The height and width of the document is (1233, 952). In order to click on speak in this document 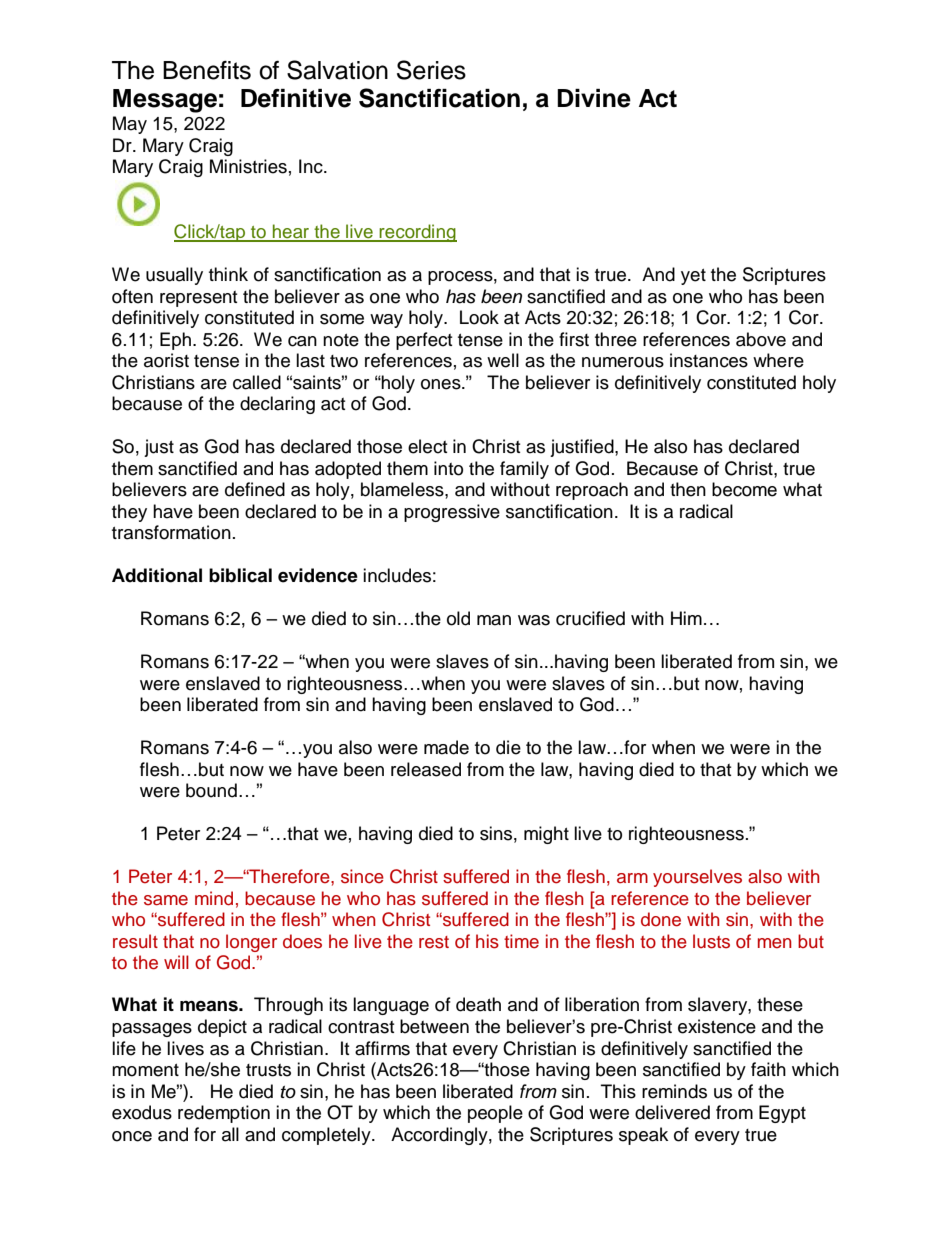, I will do `click(643, 1136)`.
